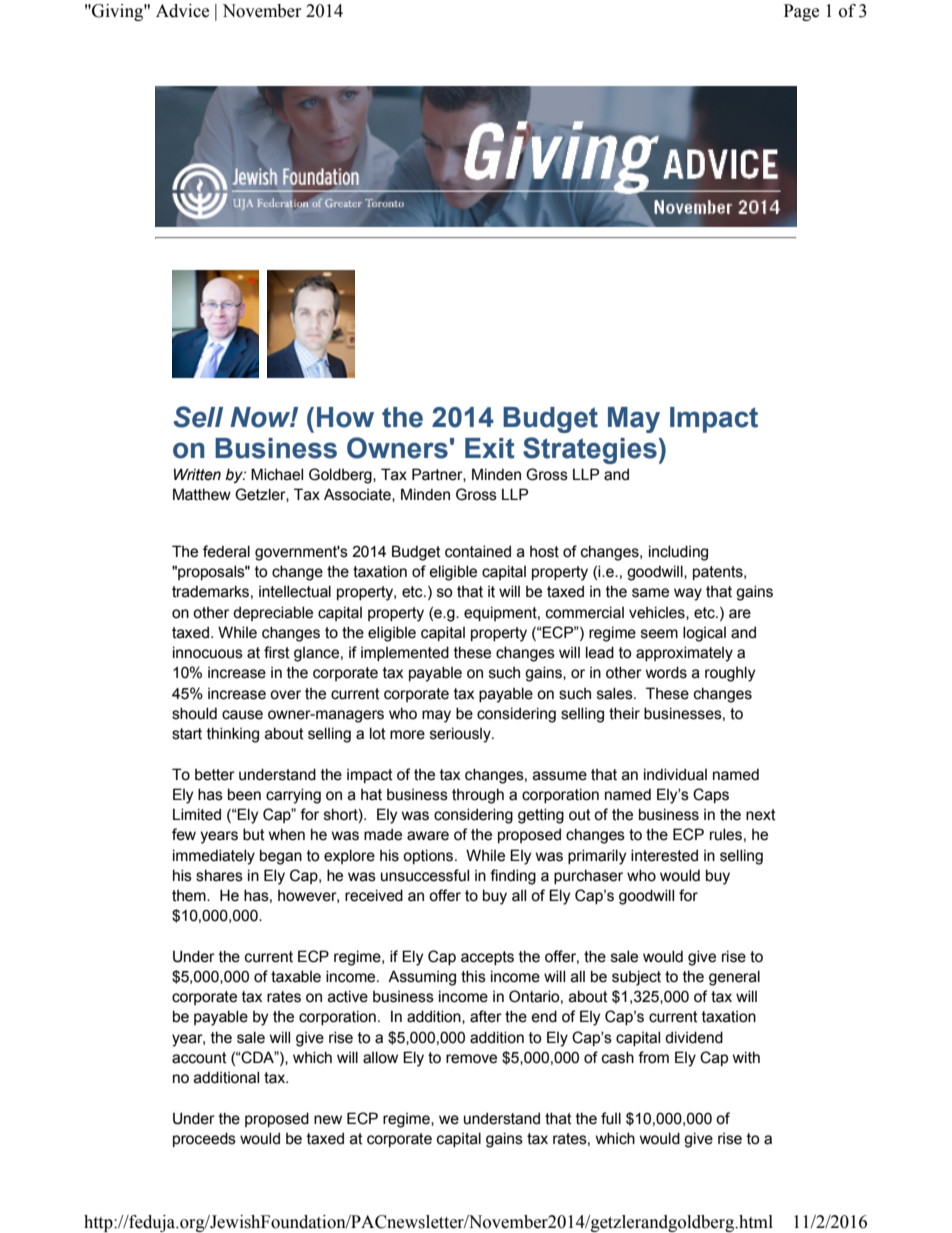  Describe the element at coordinates (226, 551) in the screenshot. I see `federal` at that location.
